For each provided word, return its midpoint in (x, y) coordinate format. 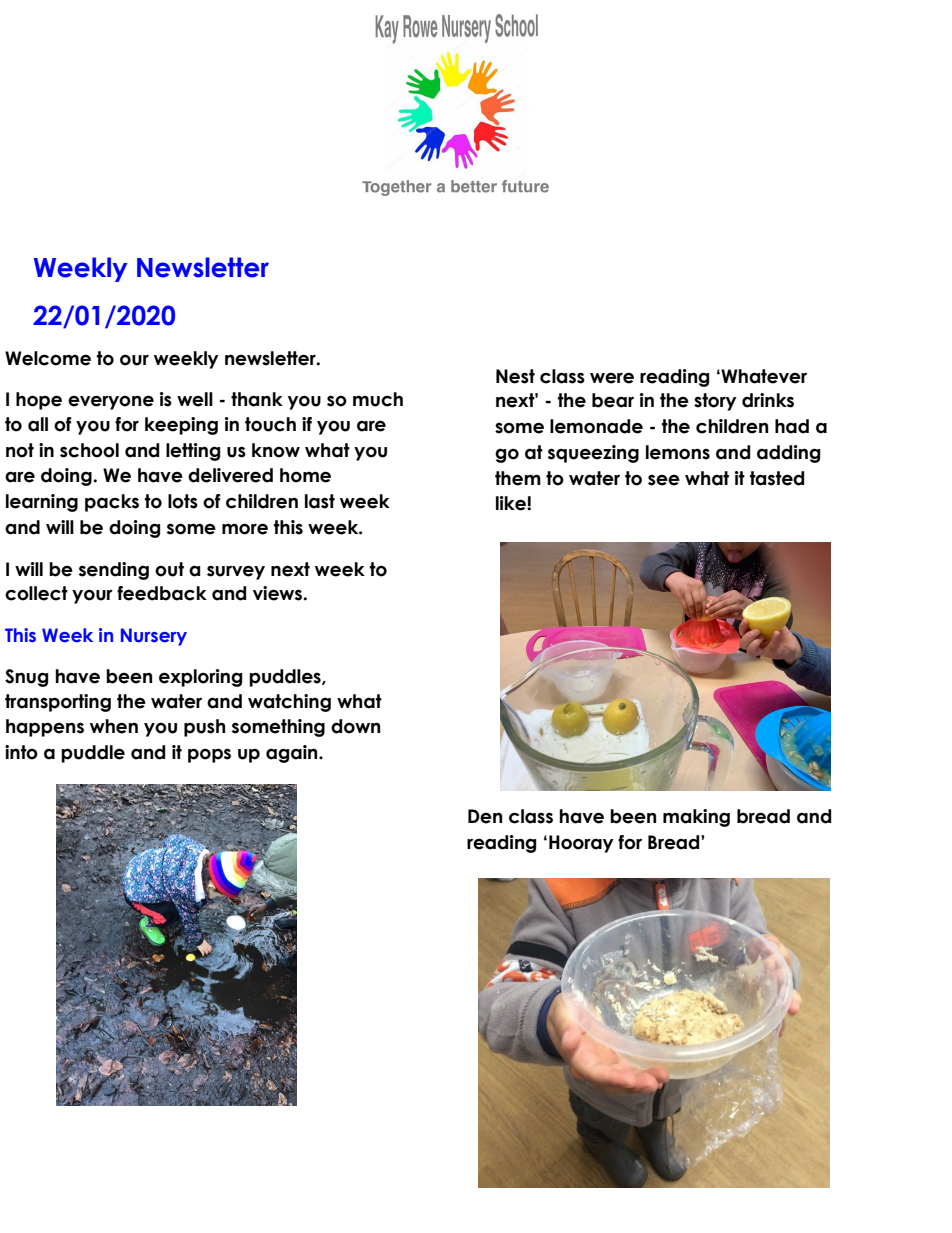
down (355, 726)
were (612, 378)
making (696, 818)
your (92, 596)
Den (485, 816)
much (378, 399)
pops (209, 755)
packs (112, 503)
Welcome (48, 358)
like (512, 503)
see (664, 480)
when (114, 726)
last (320, 501)
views (279, 593)
